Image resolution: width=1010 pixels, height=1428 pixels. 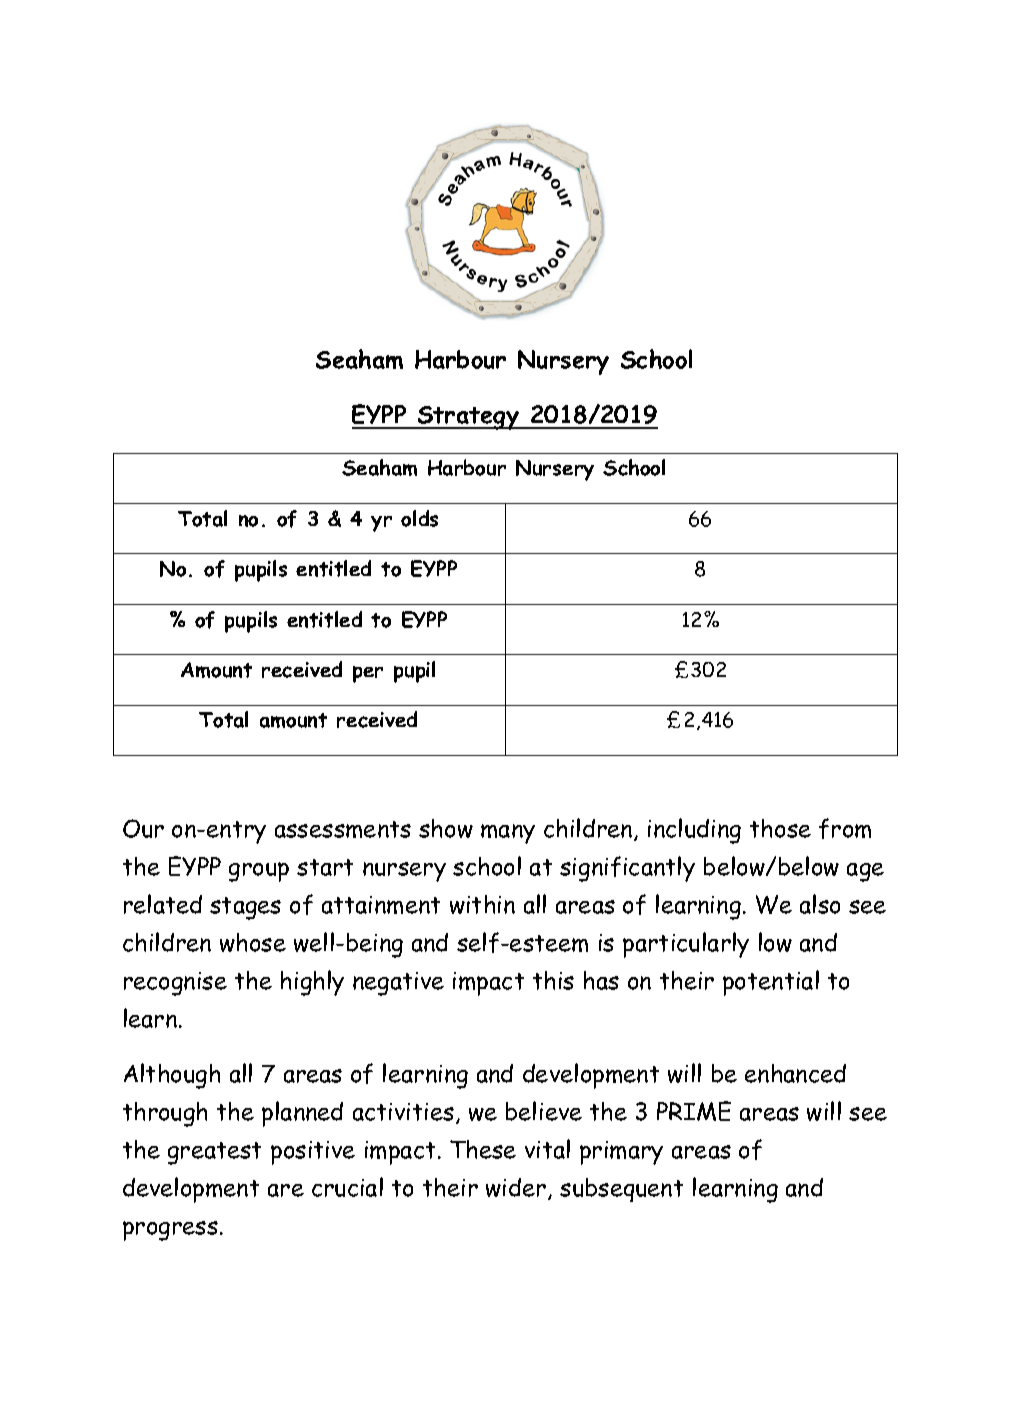 What do you see at coordinates (368, 674) in the image?
I see `per` at bounding box center [368, 674].
